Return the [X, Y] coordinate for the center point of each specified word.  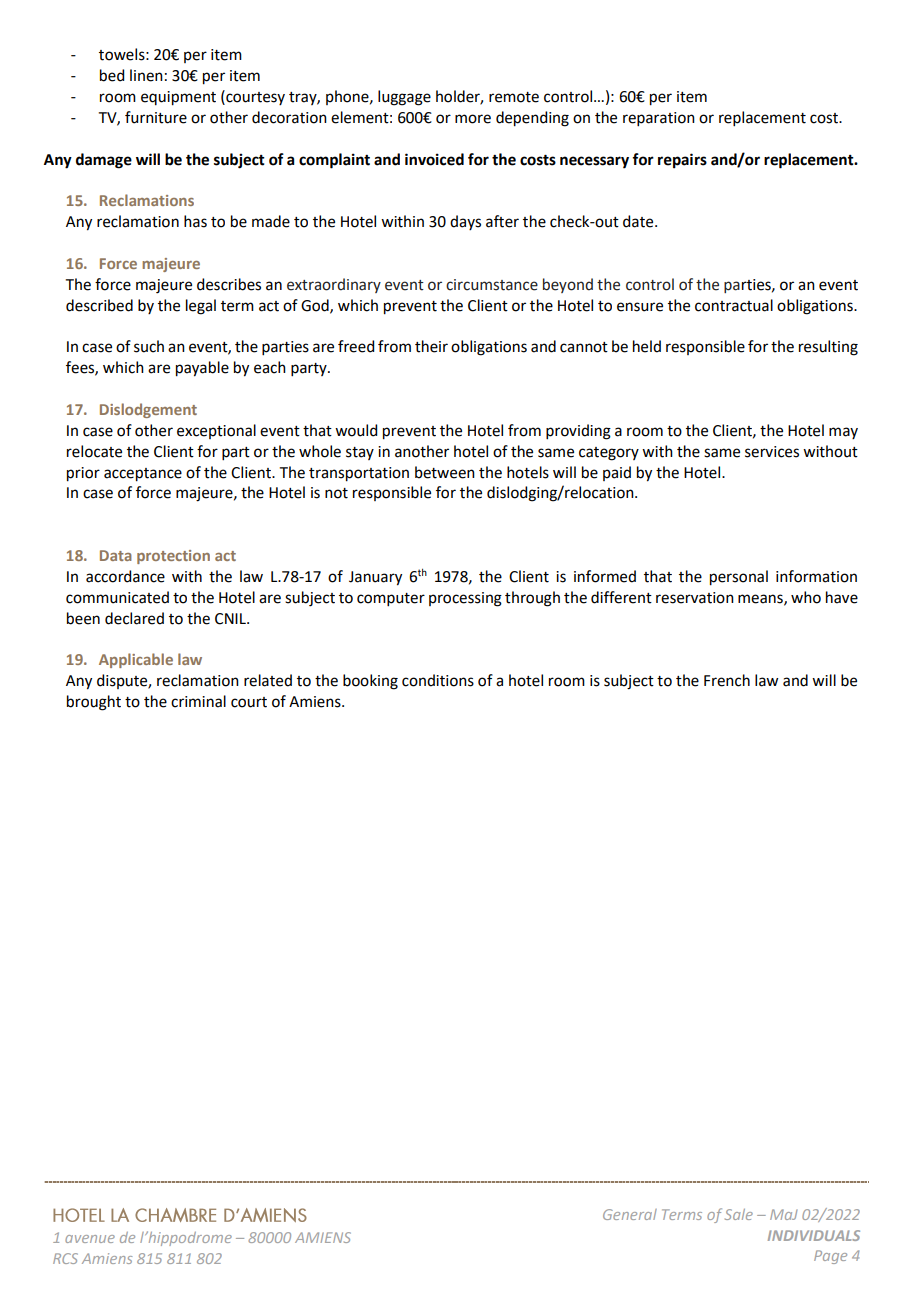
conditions [438, 680]
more [473, 119]
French [727, 680]
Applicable [136, 660]
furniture [156, 117]
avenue [90, 1239]
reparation [659, 119]
